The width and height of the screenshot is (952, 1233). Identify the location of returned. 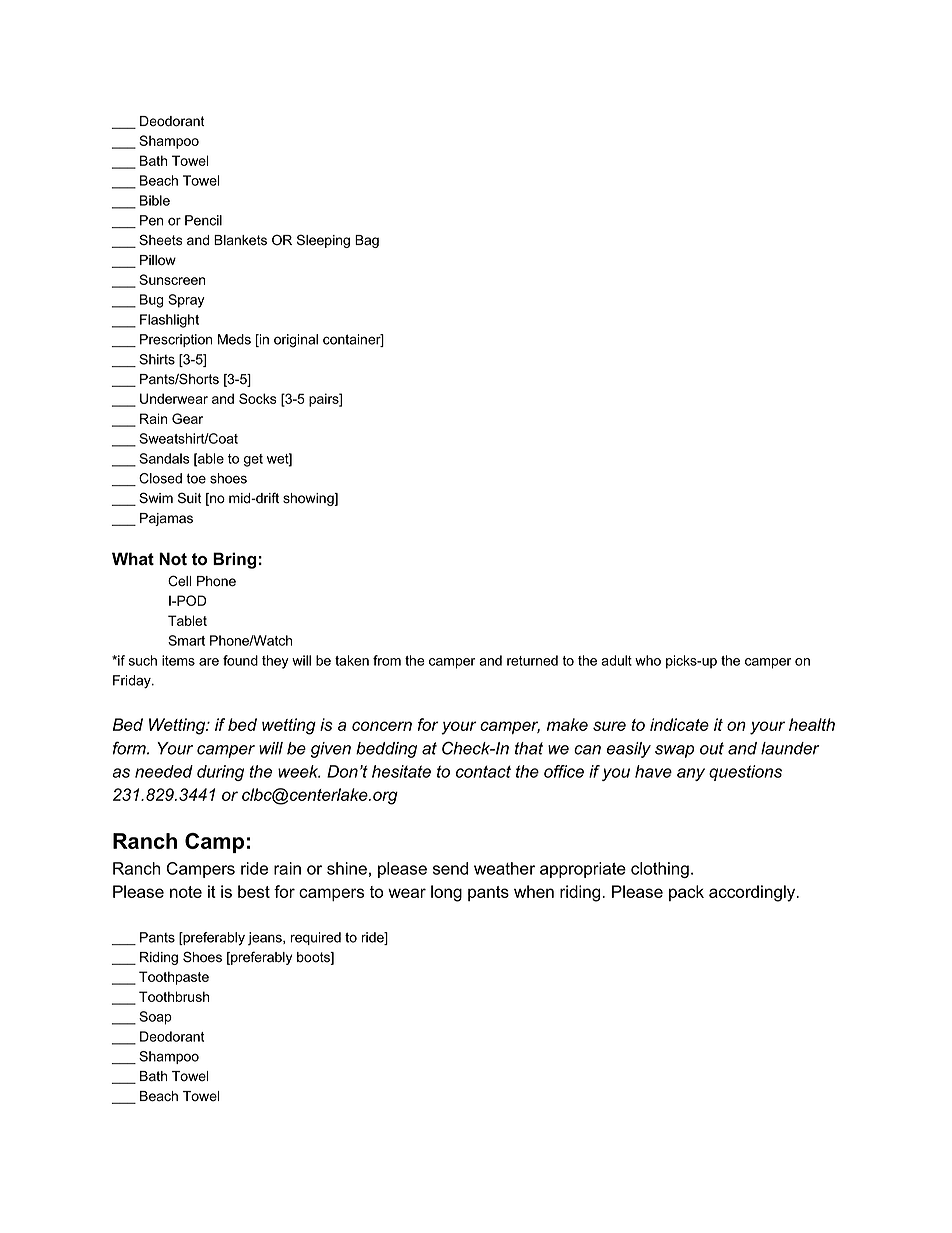
(532, 660).
